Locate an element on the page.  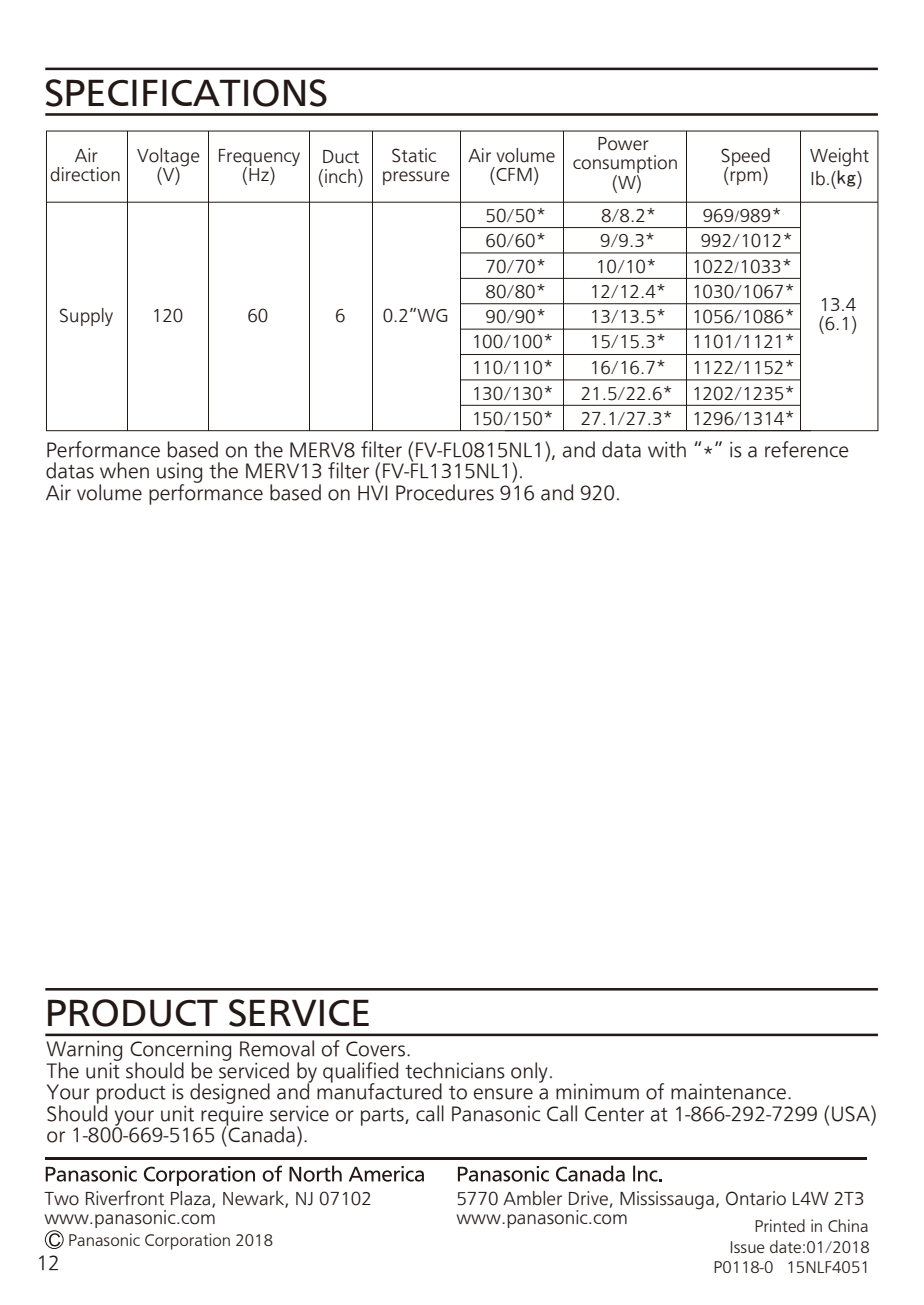
Concerning is located at coordinates (180, 1051).
